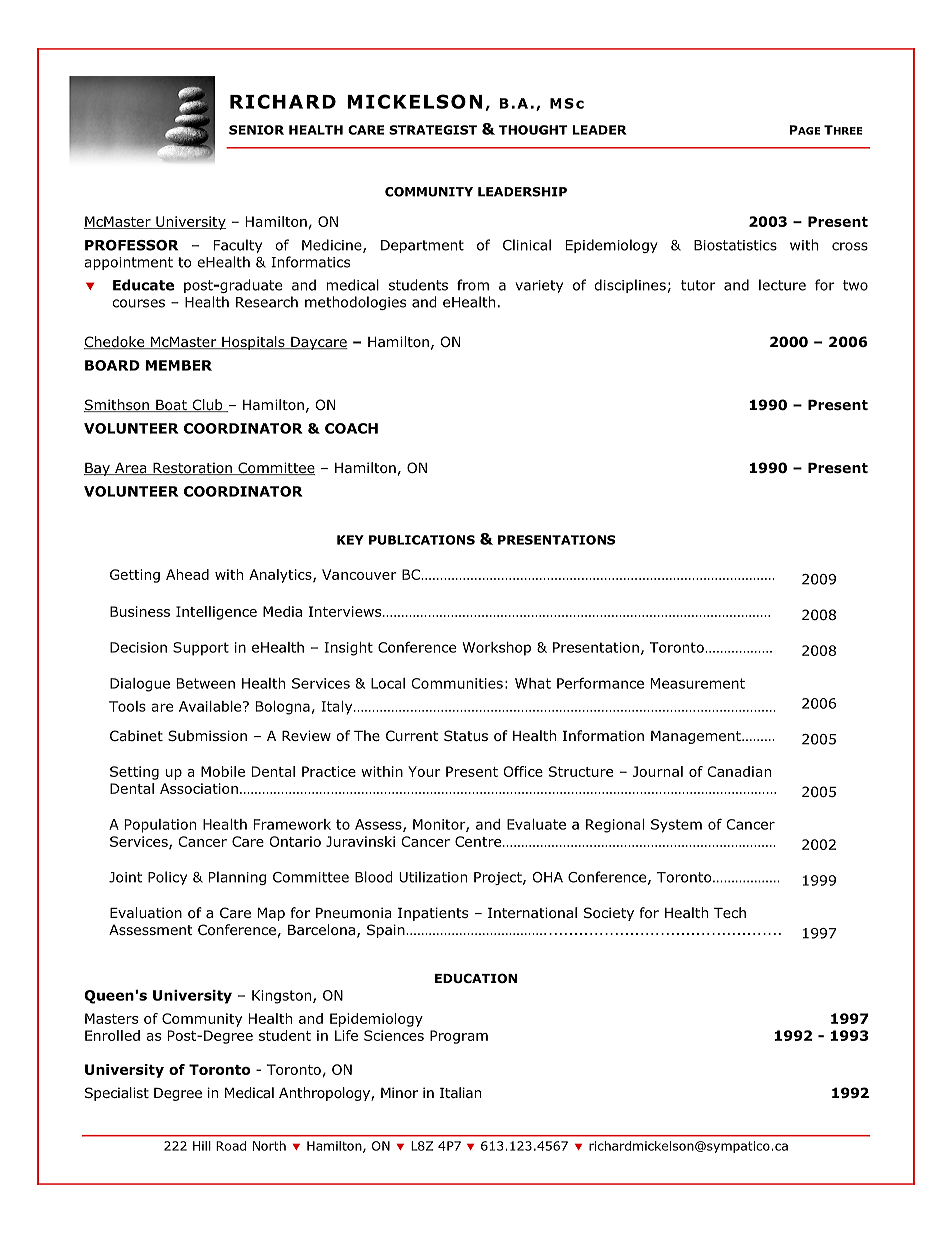  What do you see at coordinates (167, 878) in the screenshot?
I see `Policy` at bounding box center [167, 878].
